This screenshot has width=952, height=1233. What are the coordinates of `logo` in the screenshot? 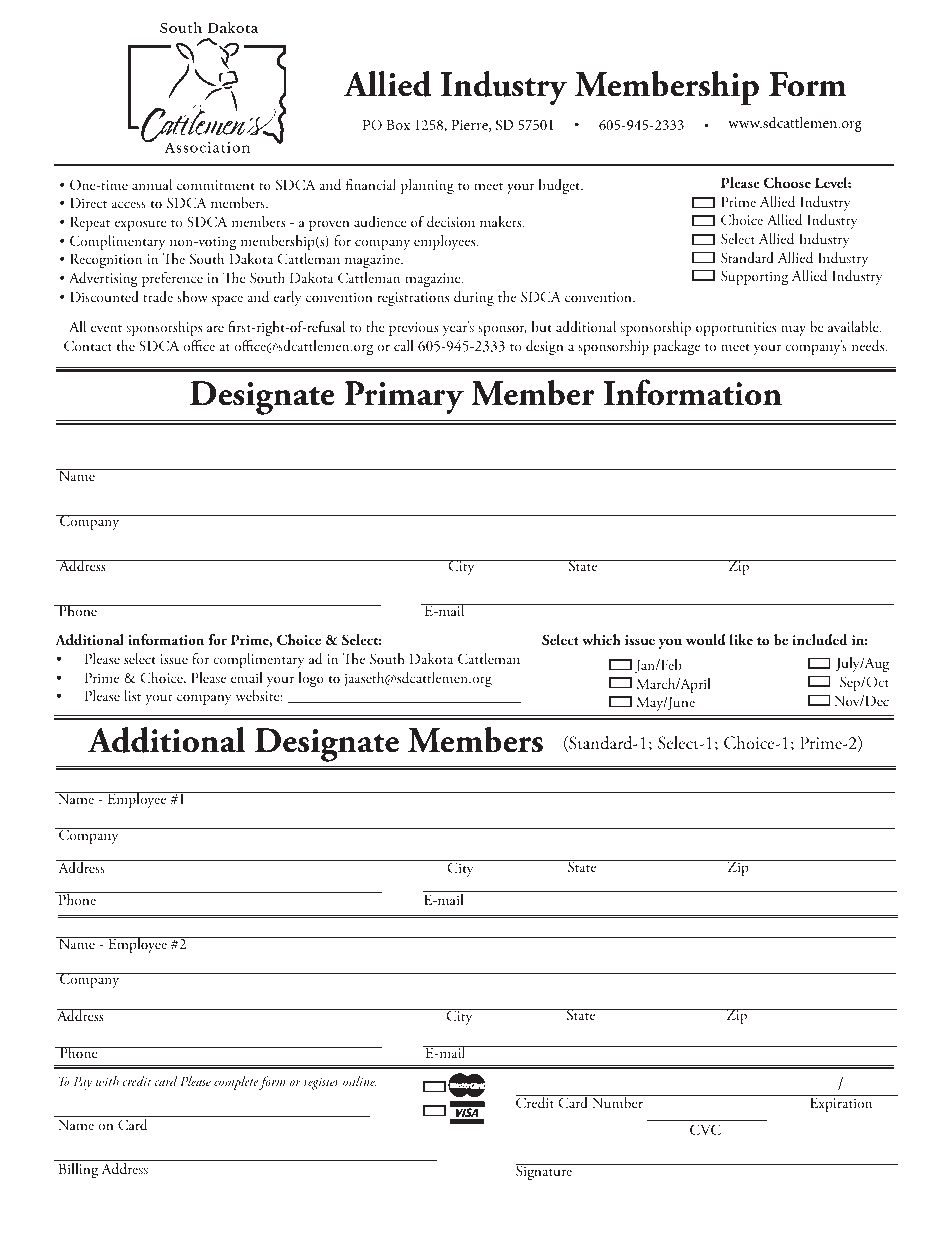 It's located at (311, 679).
